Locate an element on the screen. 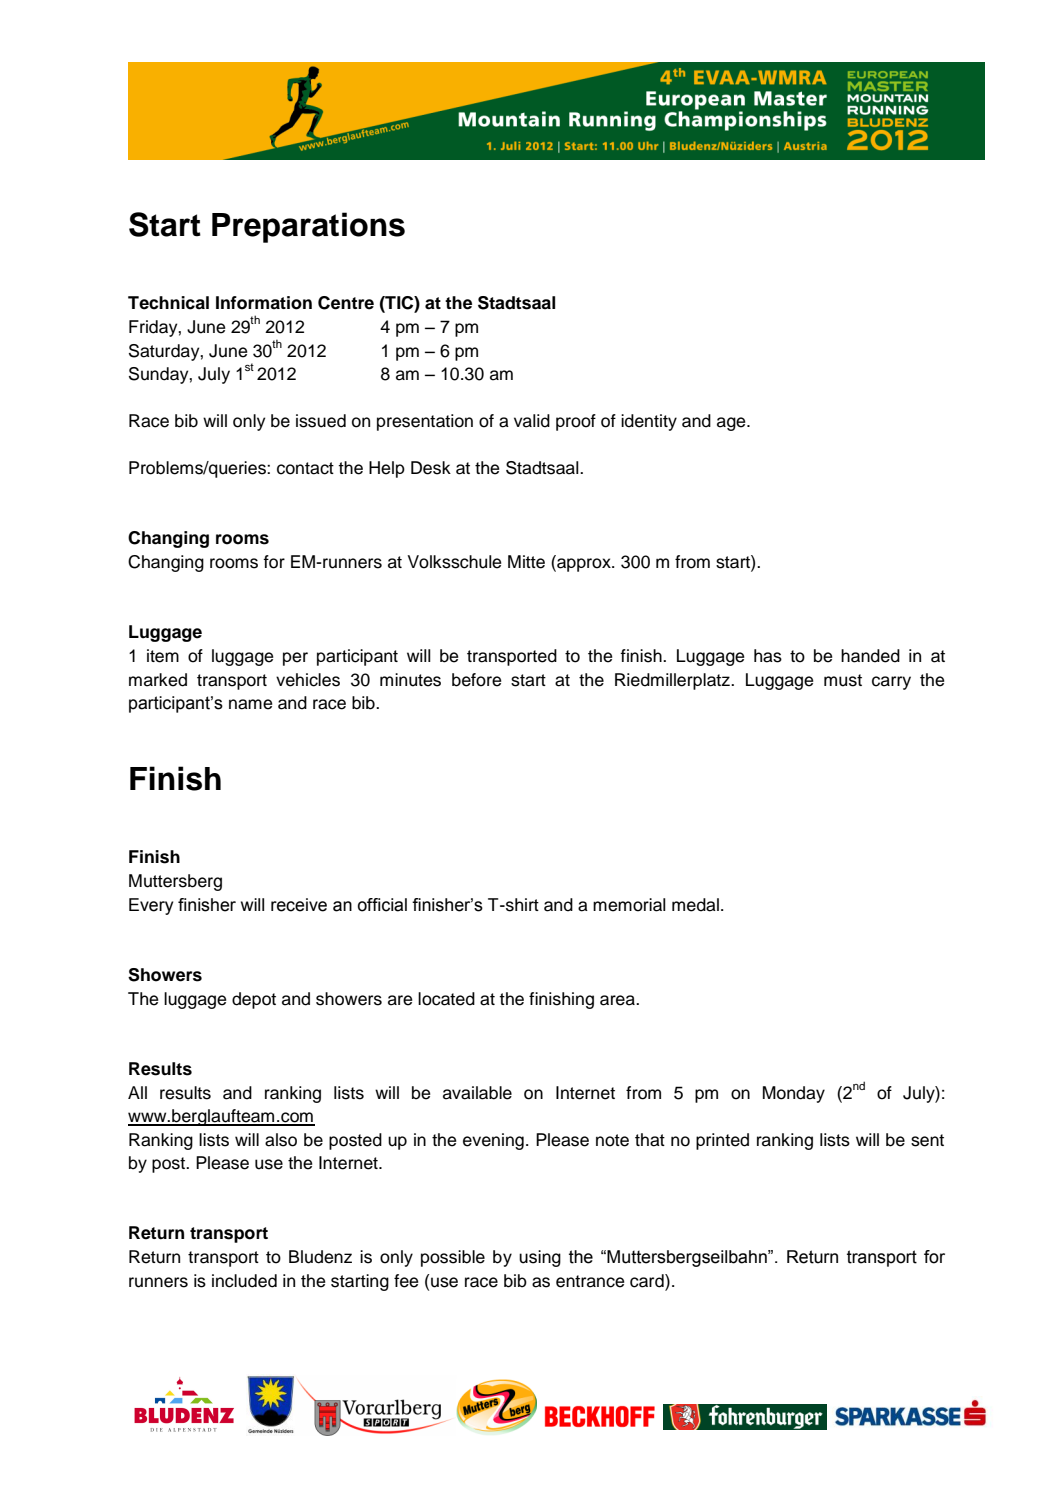 Image resolution: width=1060 pixels, height=1499 pixels. contact is located at coordinates (305, 468).
